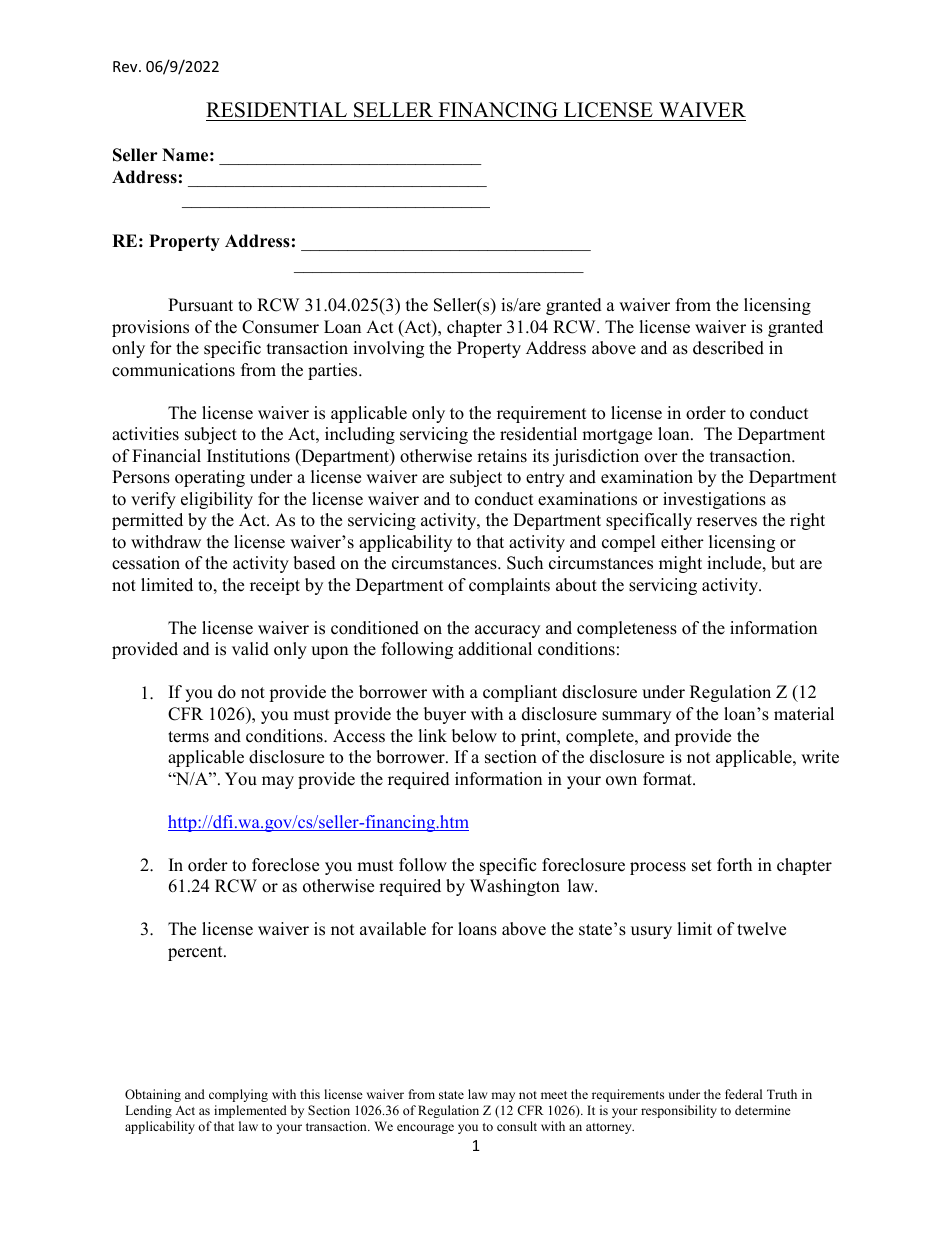  I want to click on described, so click(728, 348).
